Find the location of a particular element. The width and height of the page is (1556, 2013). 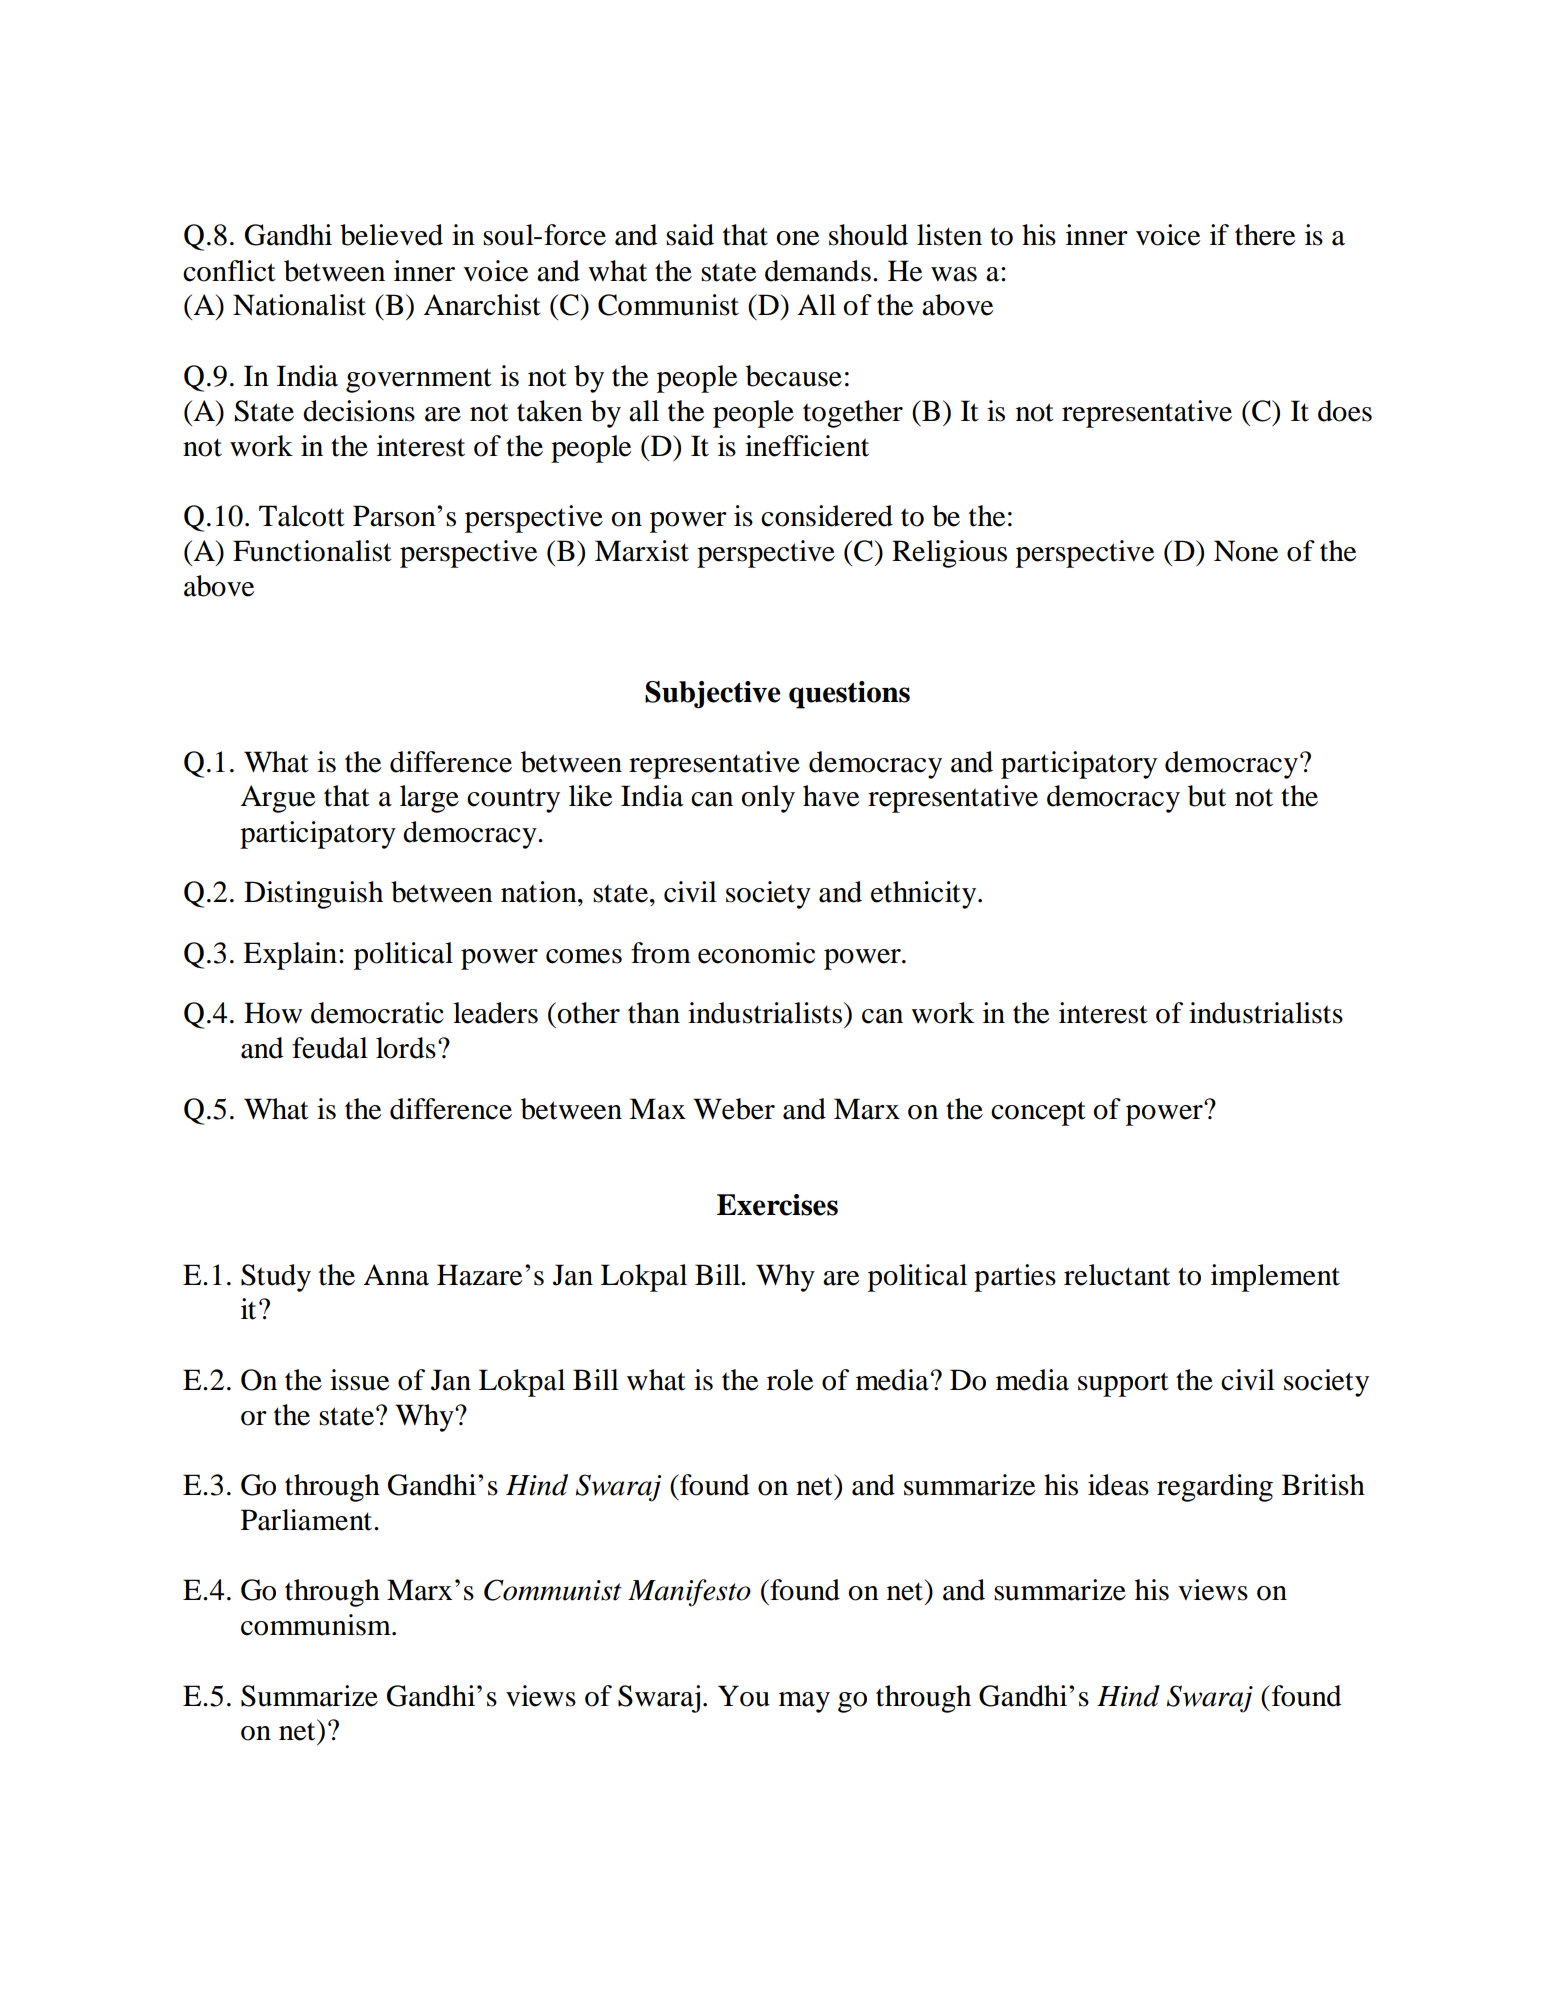

large is located at coordinates (429, 799).
